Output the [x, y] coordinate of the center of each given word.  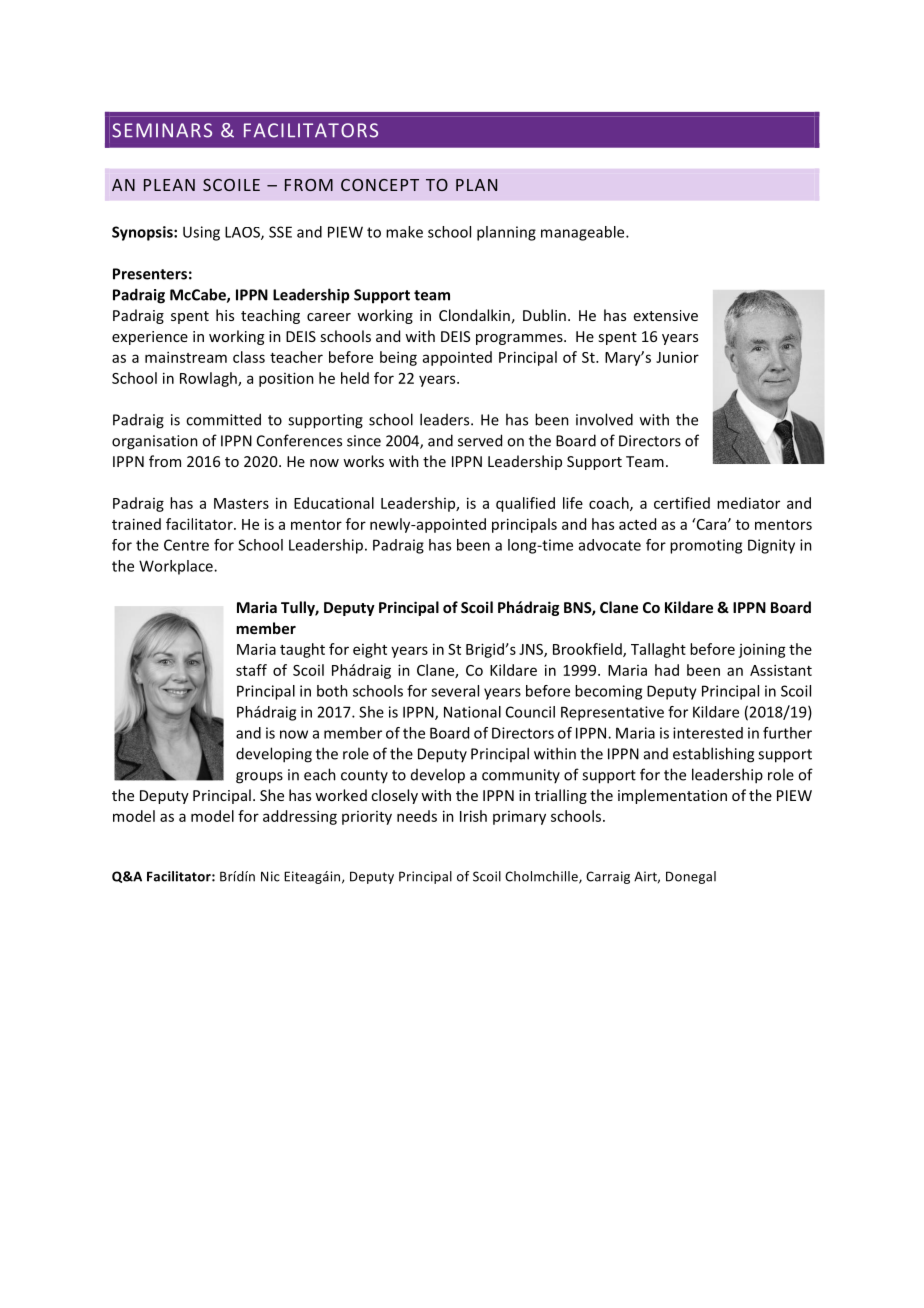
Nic [270, 876]
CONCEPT [380, 185]
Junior [677, 357]
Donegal [691, 877]
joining [762, 651]
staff [251, 670]
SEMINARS [162, 130]
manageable [584, 233]
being [398, 358]
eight [370, 650]
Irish [473, 816]
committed [223, 419]
